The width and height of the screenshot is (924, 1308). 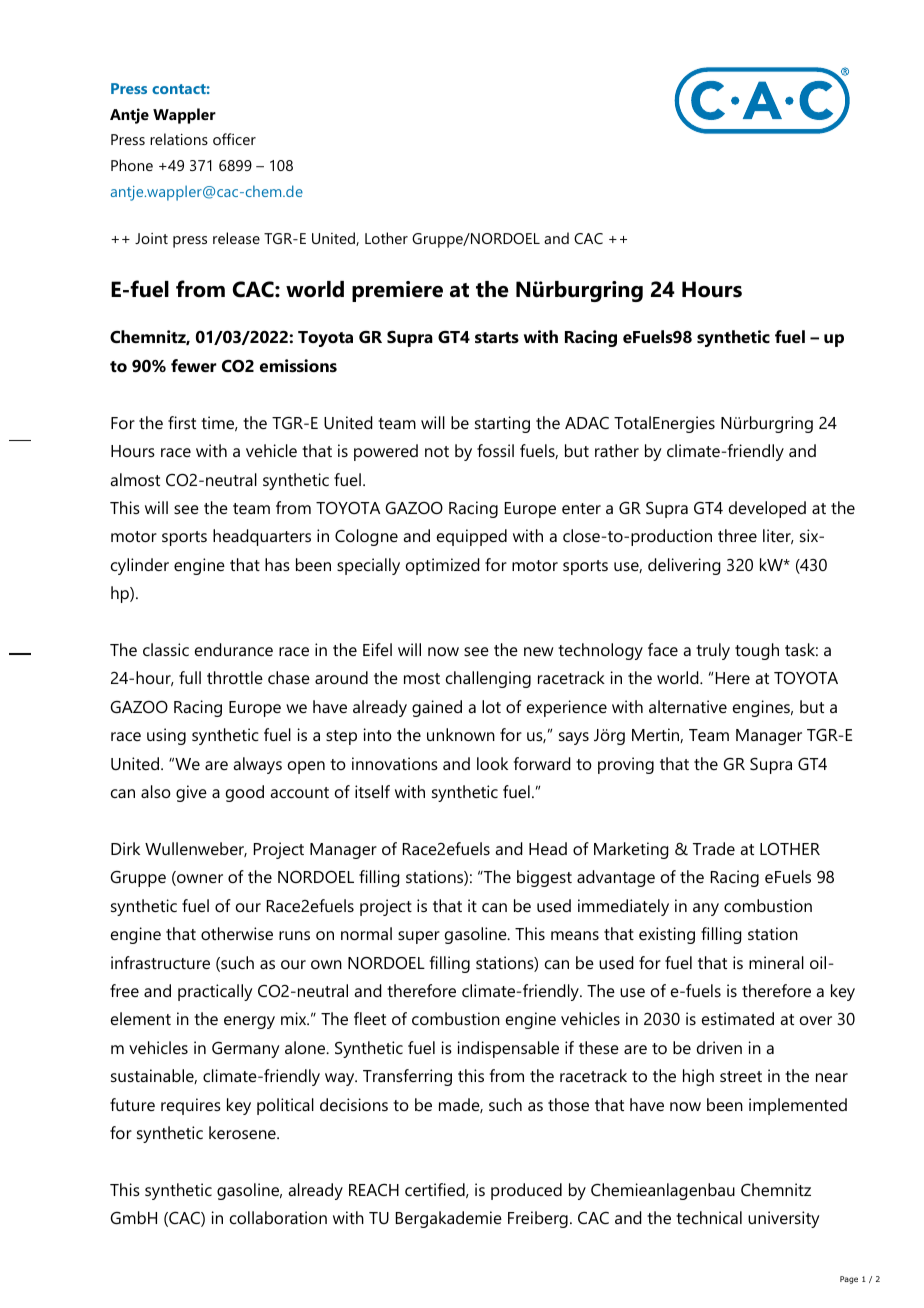 I want to click on collaboration, so click(x=278, y=1217).
